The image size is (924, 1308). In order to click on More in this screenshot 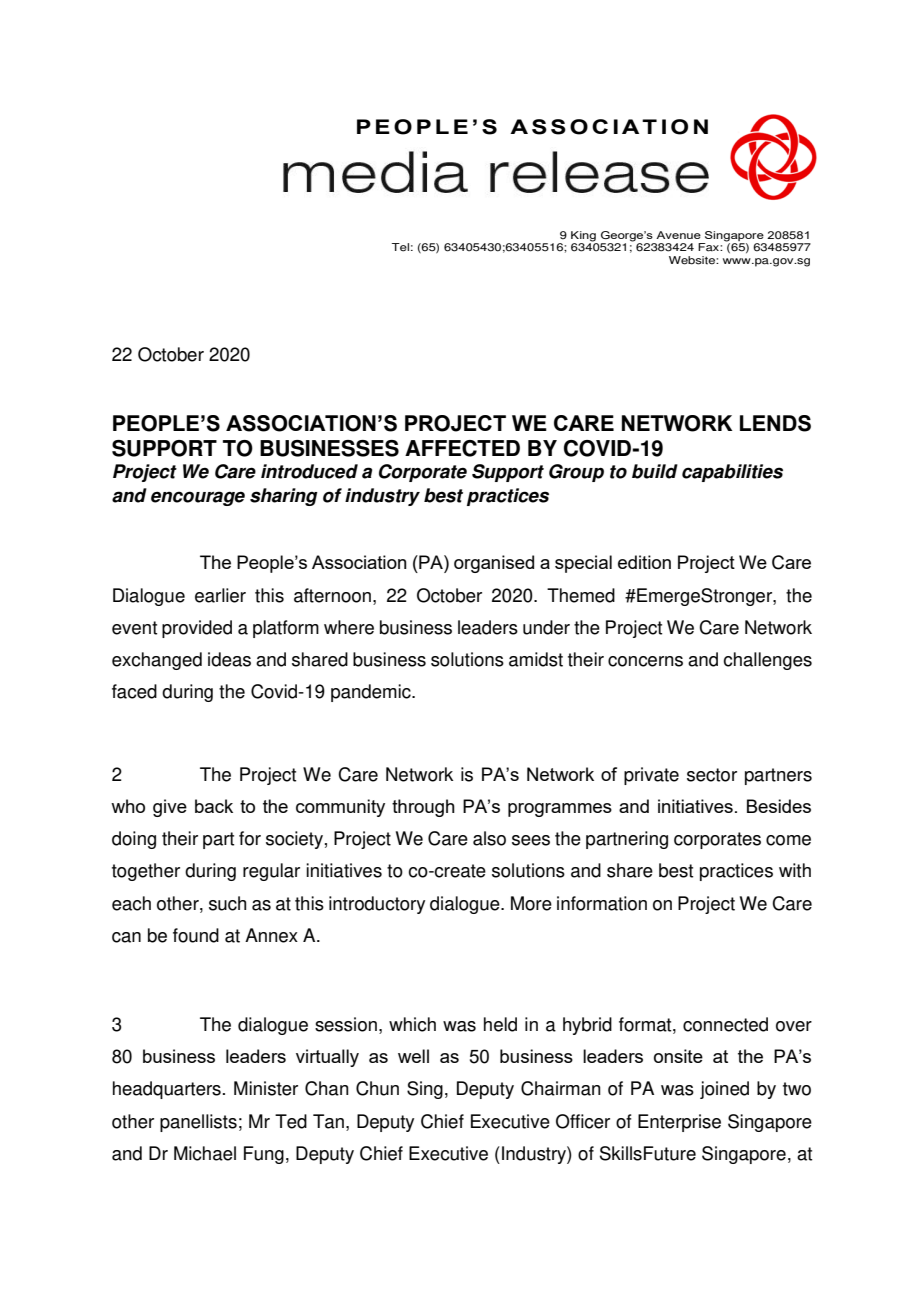, I will do `click(531, 903)`.
